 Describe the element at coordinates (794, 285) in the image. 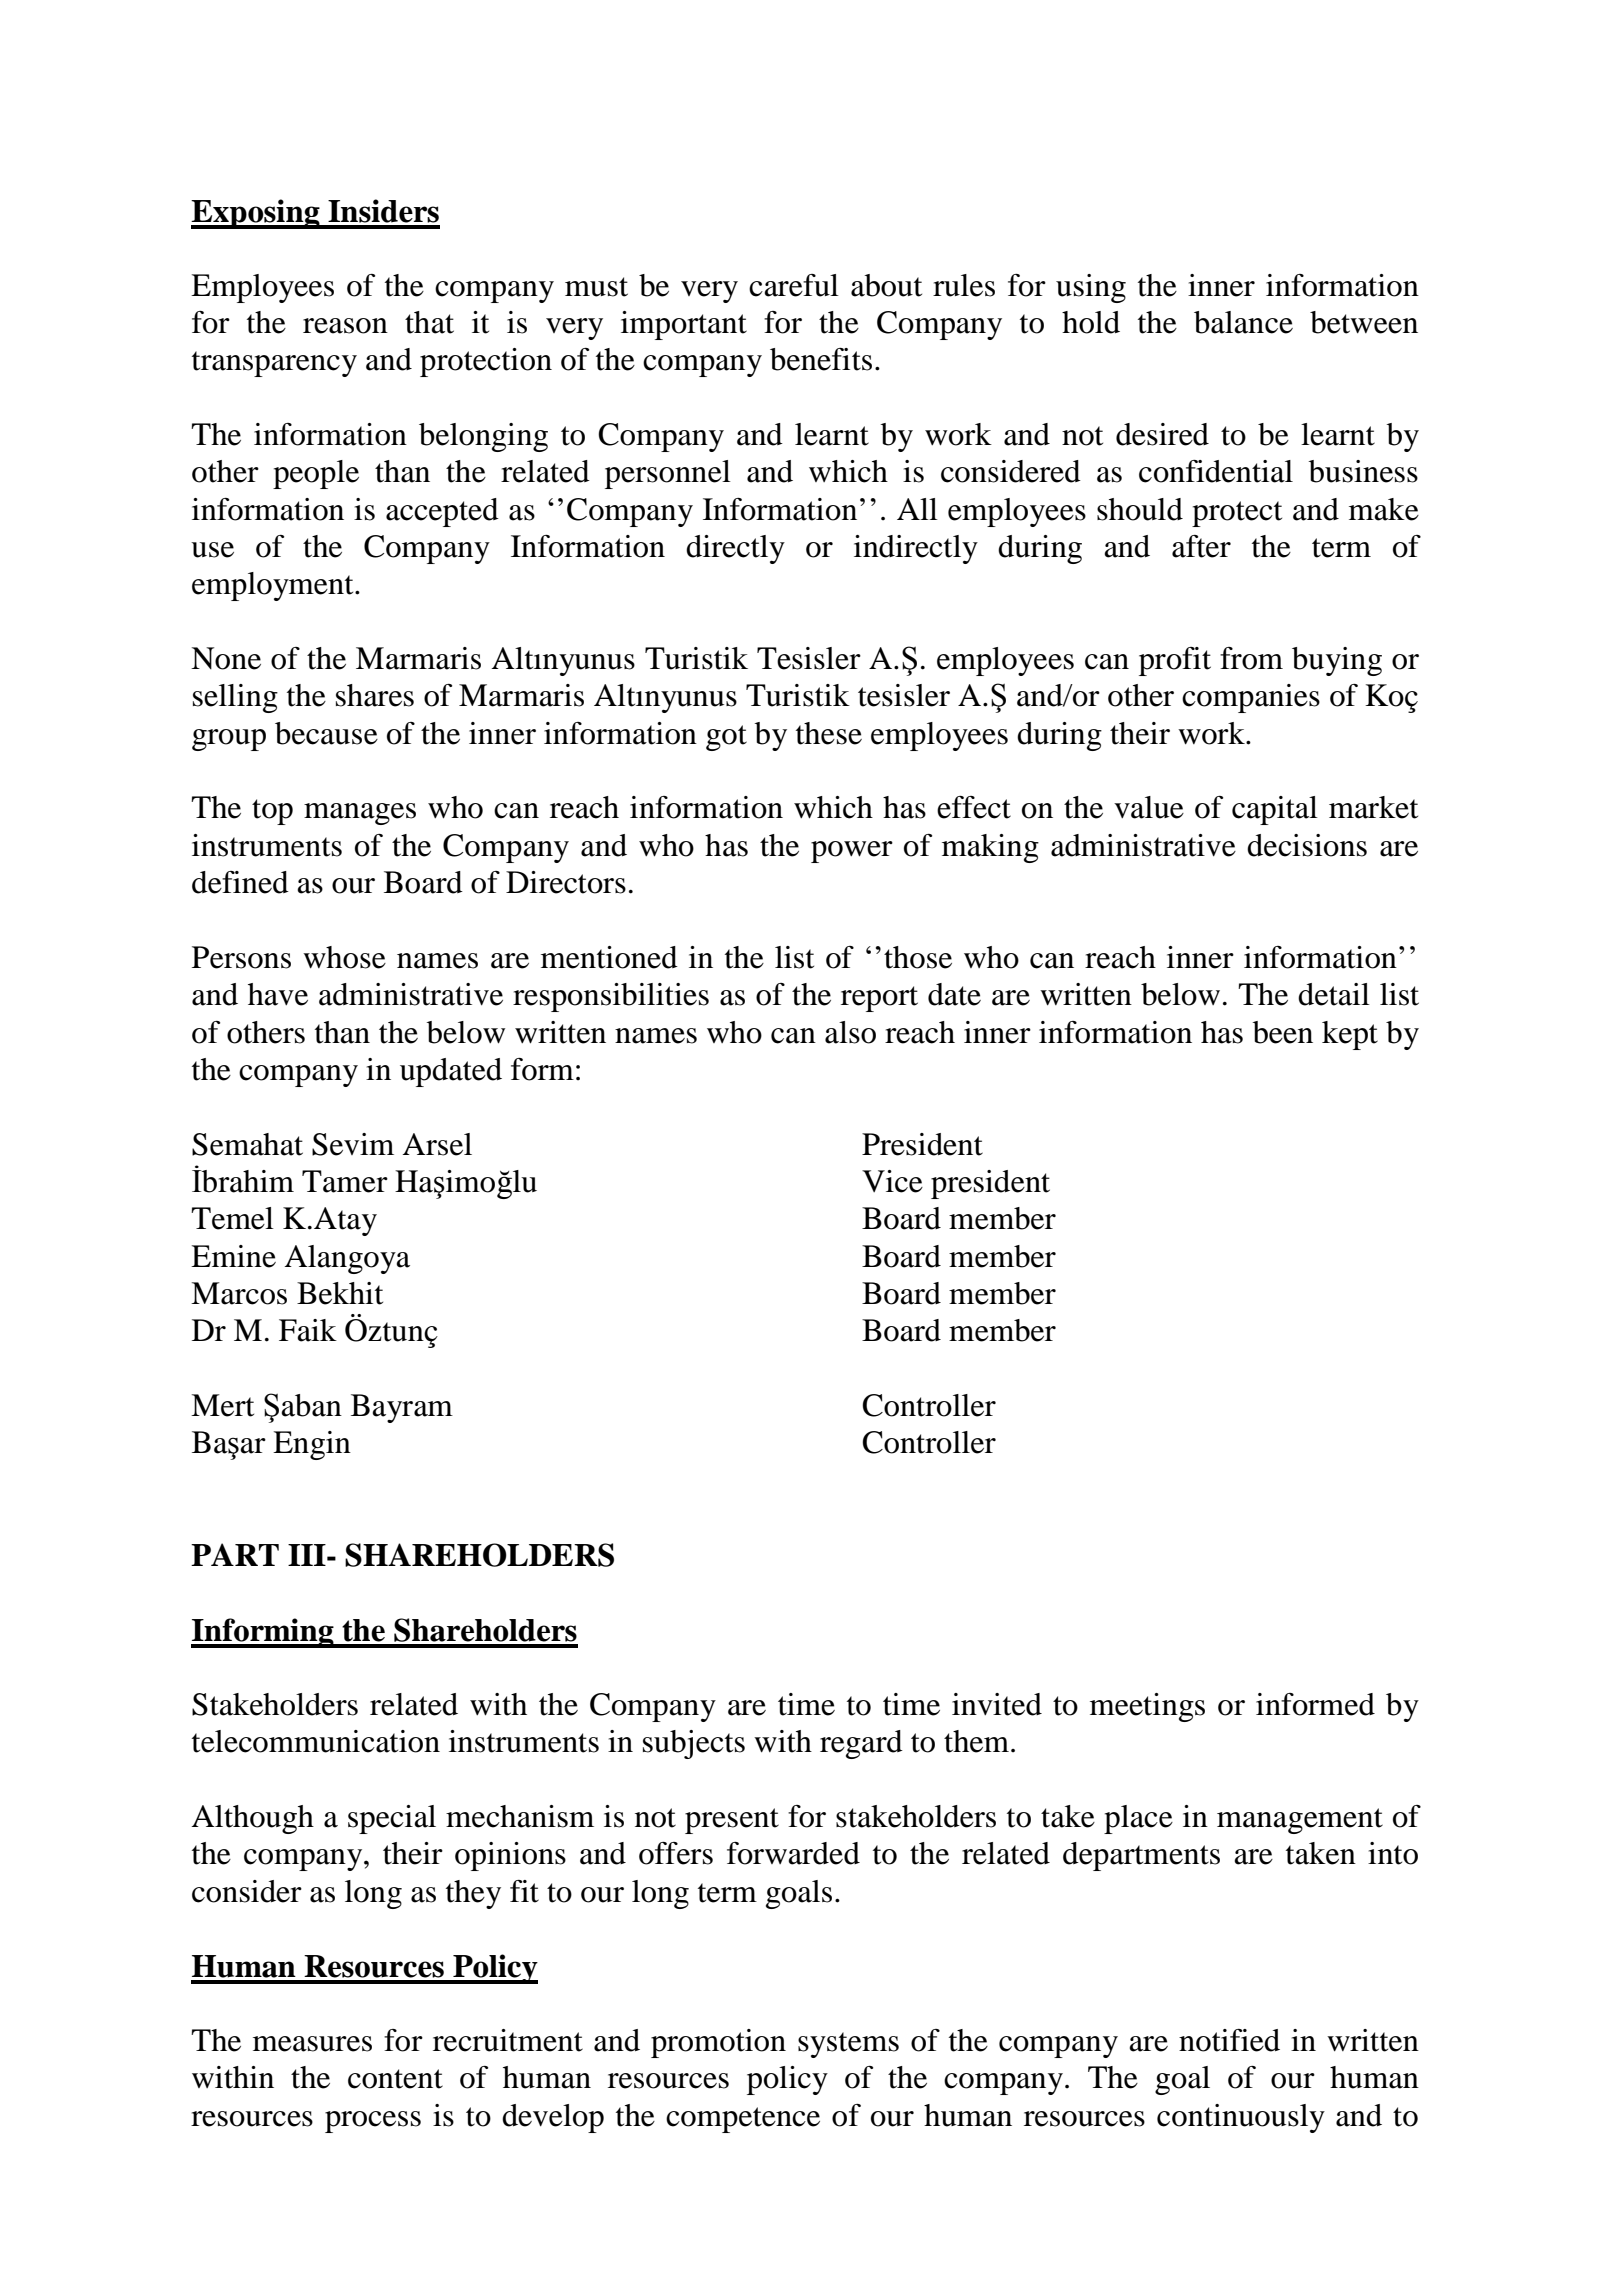

I see `careful` at that location.
